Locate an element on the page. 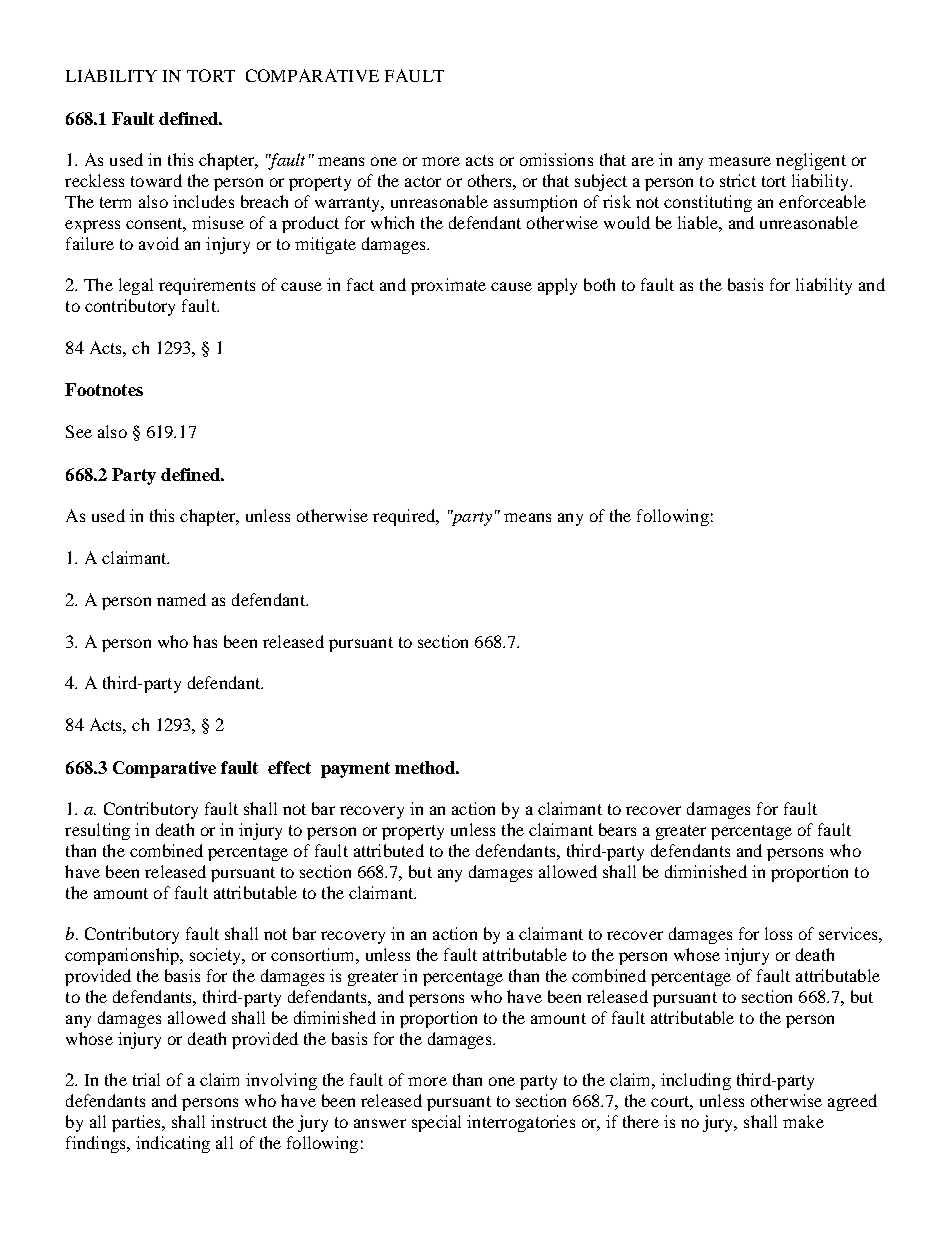 This image has height=1233, width=952. toward is located at coordinates (156, 180).
